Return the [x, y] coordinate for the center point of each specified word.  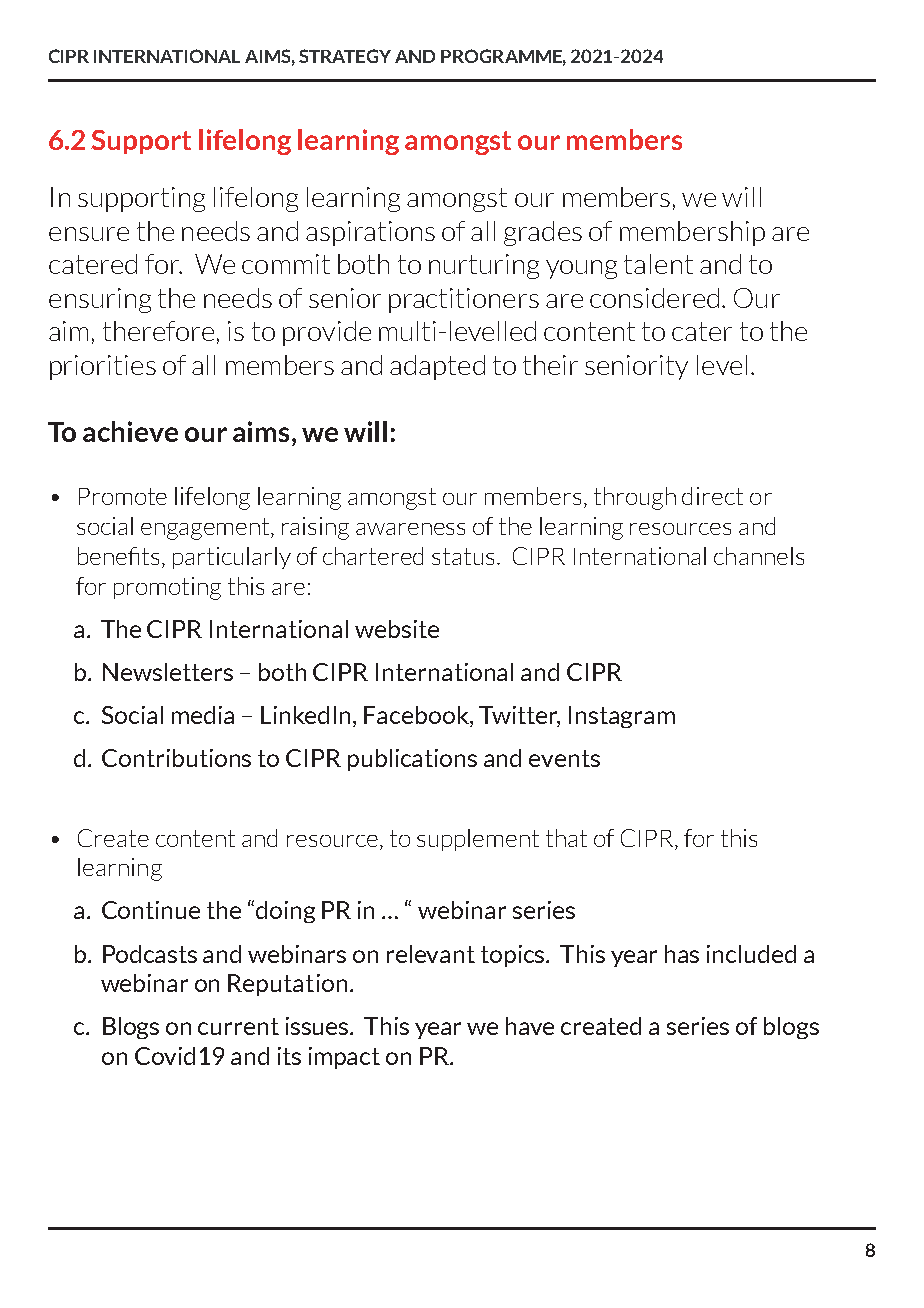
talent [658, 264]
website [397, 629]
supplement [478, 840]
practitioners [464, 300]
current [238, 1026]
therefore [158, 331]
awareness [410, 529]
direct [712, 496]
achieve [130, 431]
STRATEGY [345, 56]
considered [654, 298]
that [566, 838]
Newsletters [168, 672]
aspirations [370, 233]
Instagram [622, 717]
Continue [151, 910]
